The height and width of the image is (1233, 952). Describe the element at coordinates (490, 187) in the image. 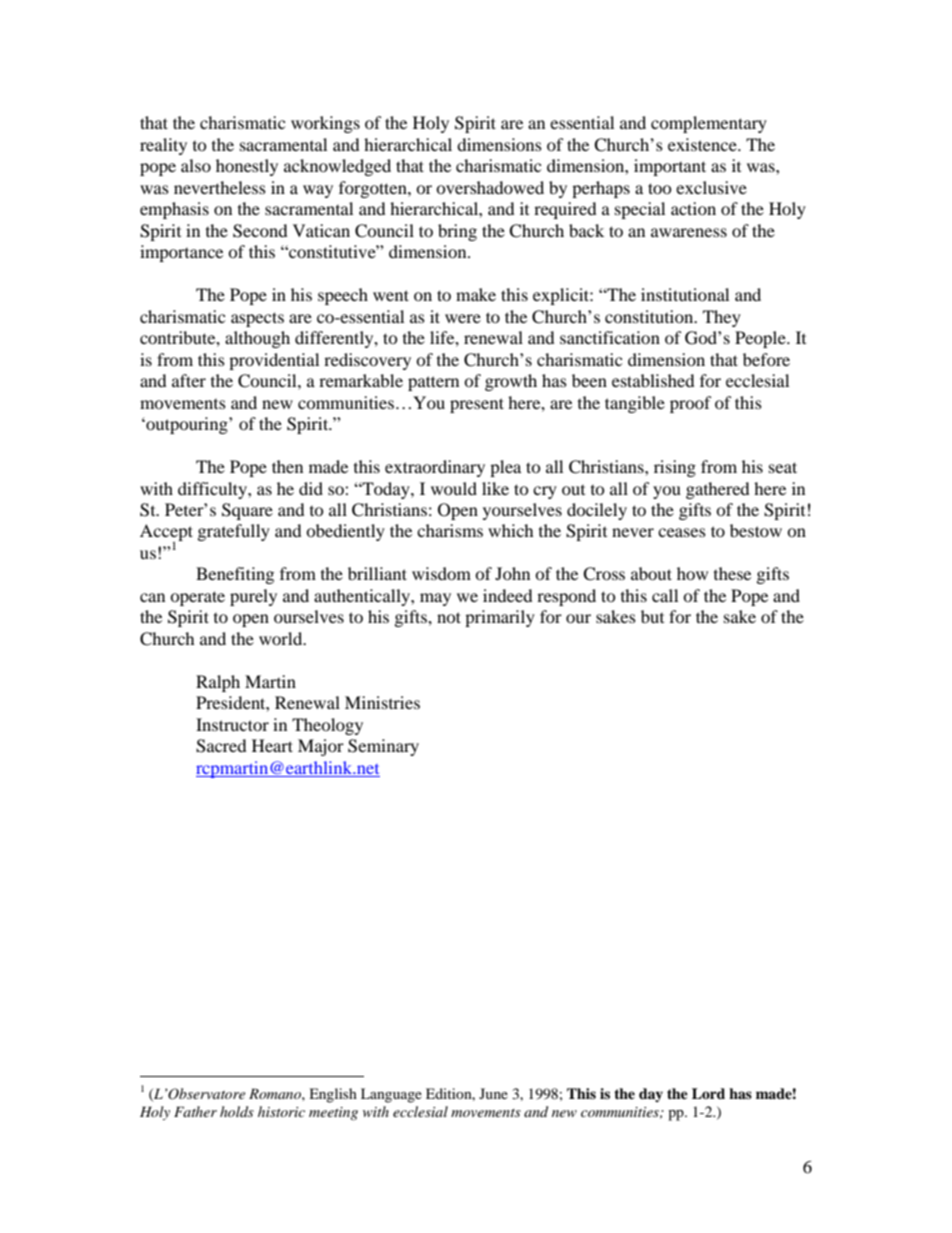

I see `overshadowed` at that location.
